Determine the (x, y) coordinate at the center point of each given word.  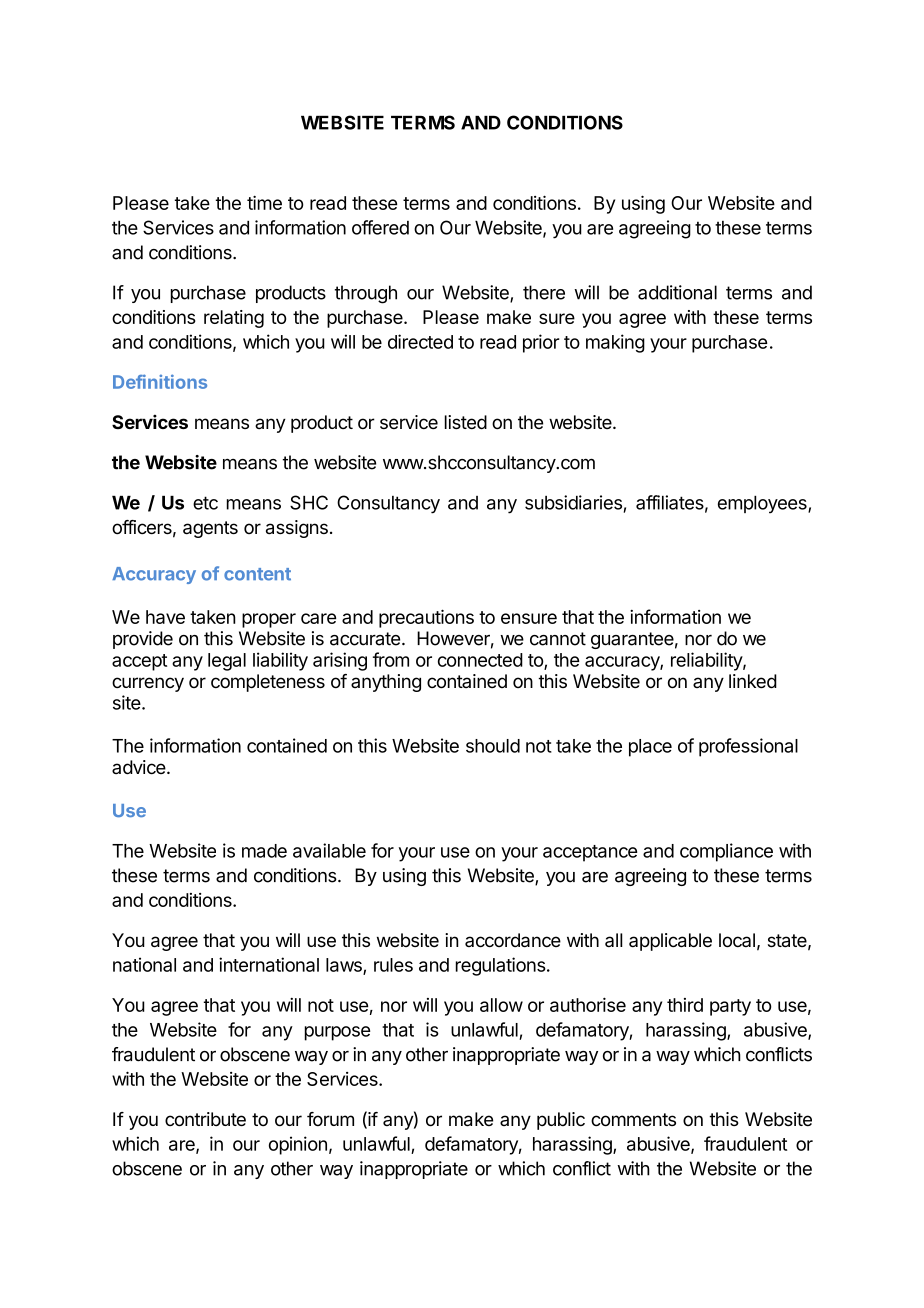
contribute (205, 1119)
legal (227, 662)
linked (753, 681)
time (264, 202)
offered (380, 227)
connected (480, 660)
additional (677, 292)
